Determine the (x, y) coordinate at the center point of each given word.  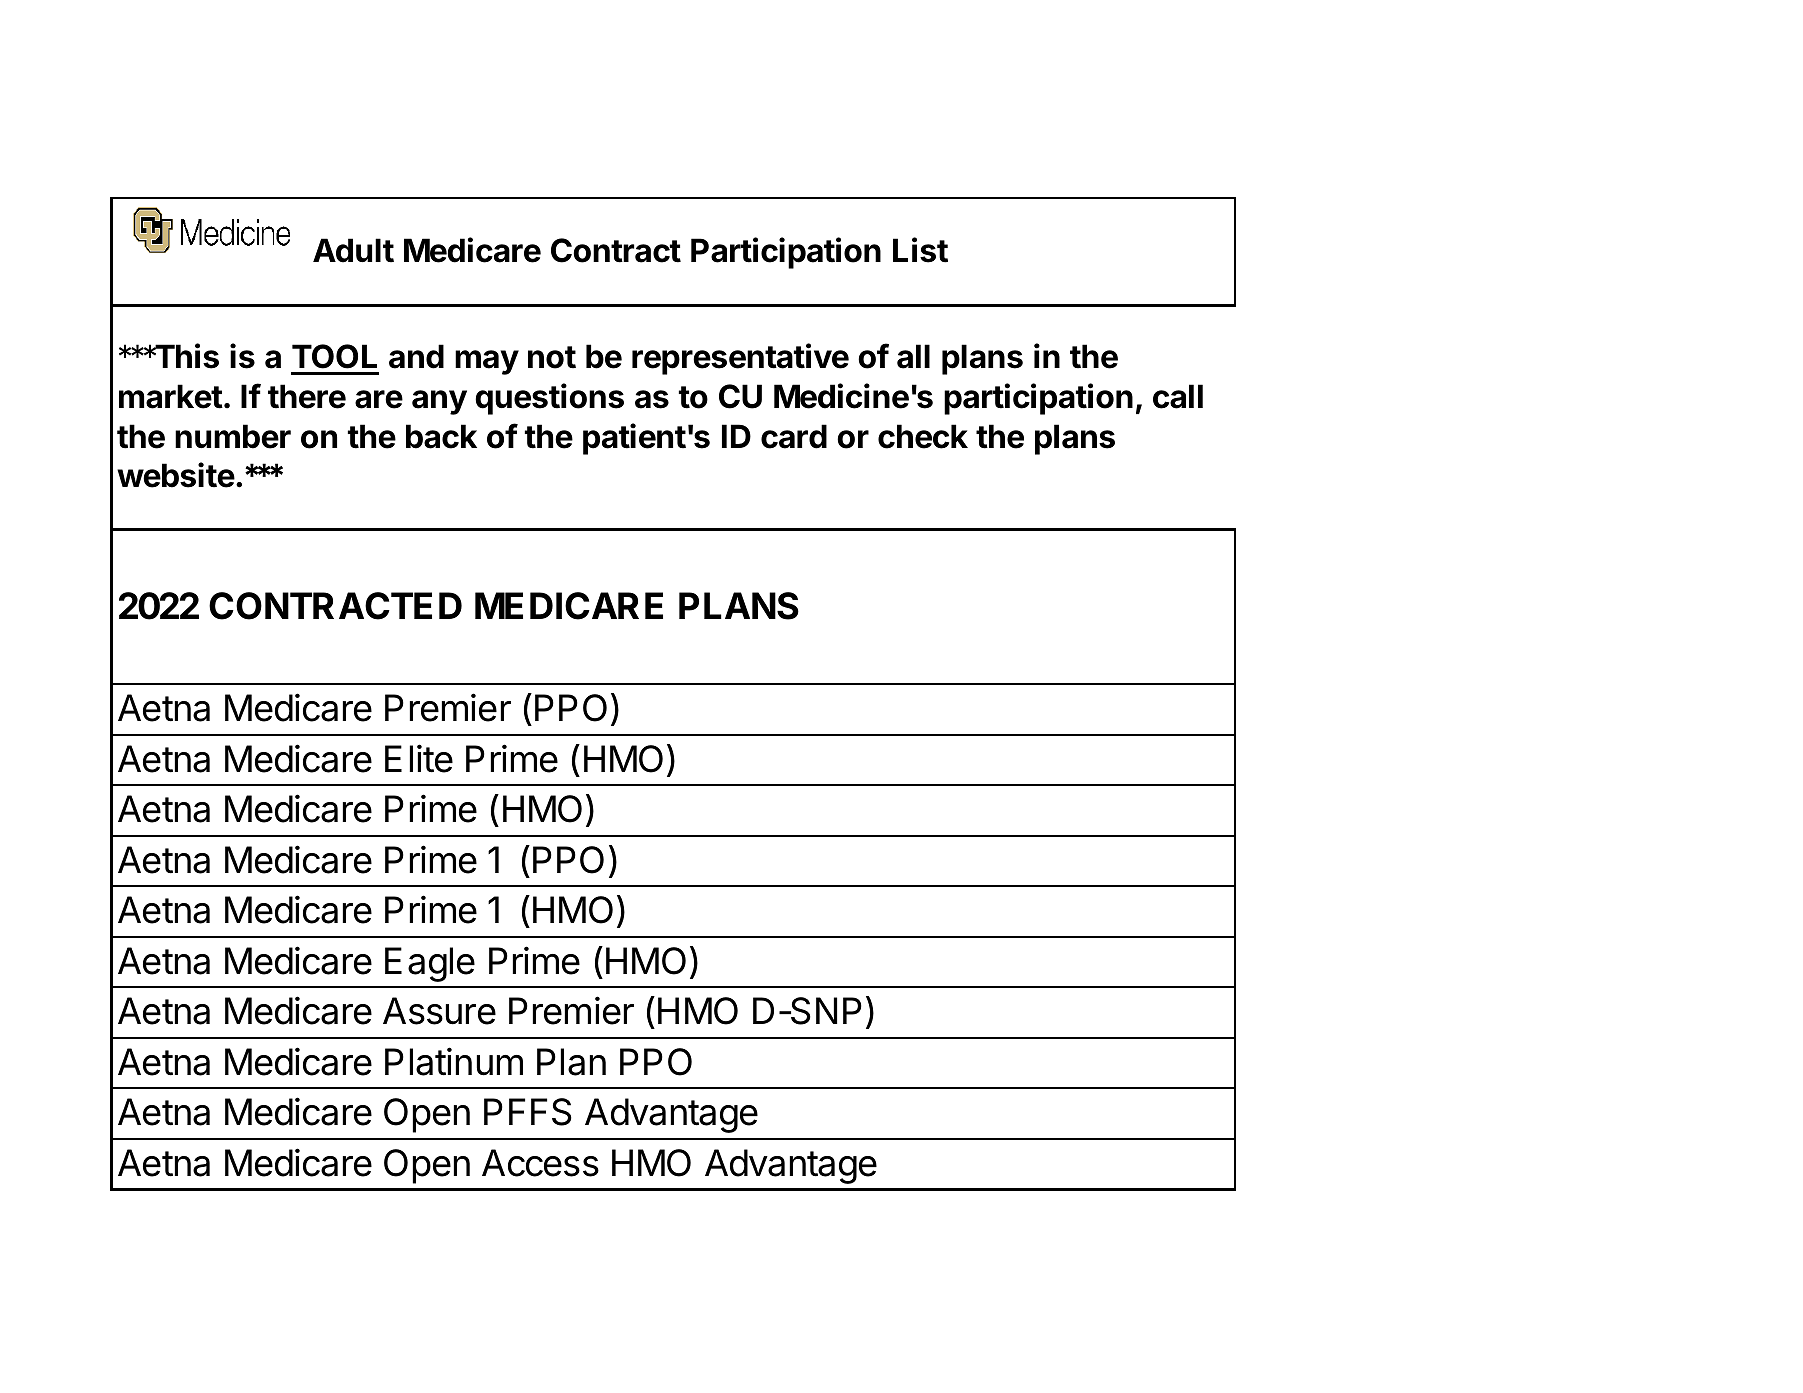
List (920, 250)
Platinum (454, 1061)
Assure (439, 1011)
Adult (353, 250)
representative (740, 359)
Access (540, 1163)
